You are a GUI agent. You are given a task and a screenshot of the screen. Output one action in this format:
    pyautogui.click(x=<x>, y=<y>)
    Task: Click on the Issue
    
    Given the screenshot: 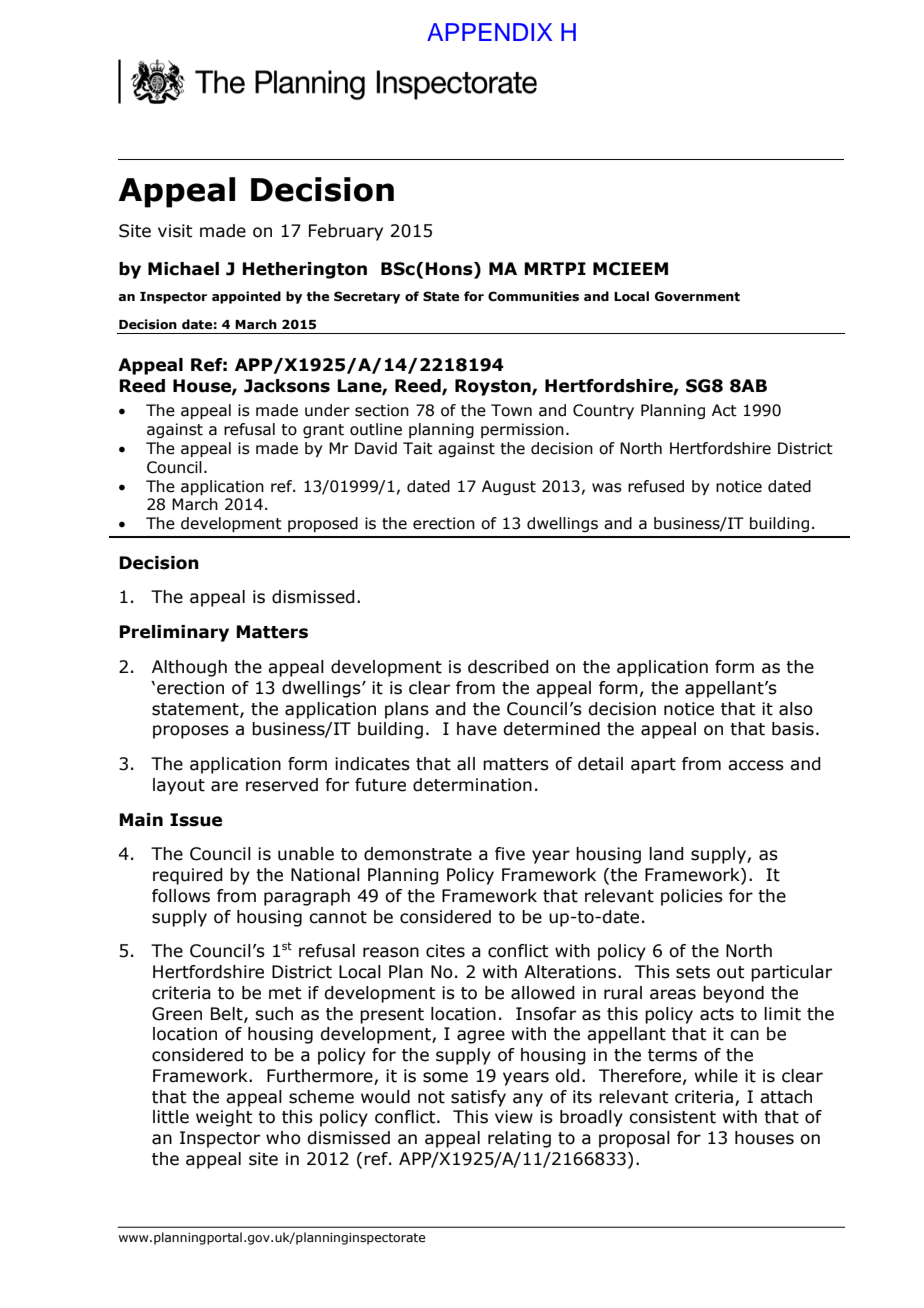 What is the action you would take?
    pyautogui.click(x=196, y=820)
